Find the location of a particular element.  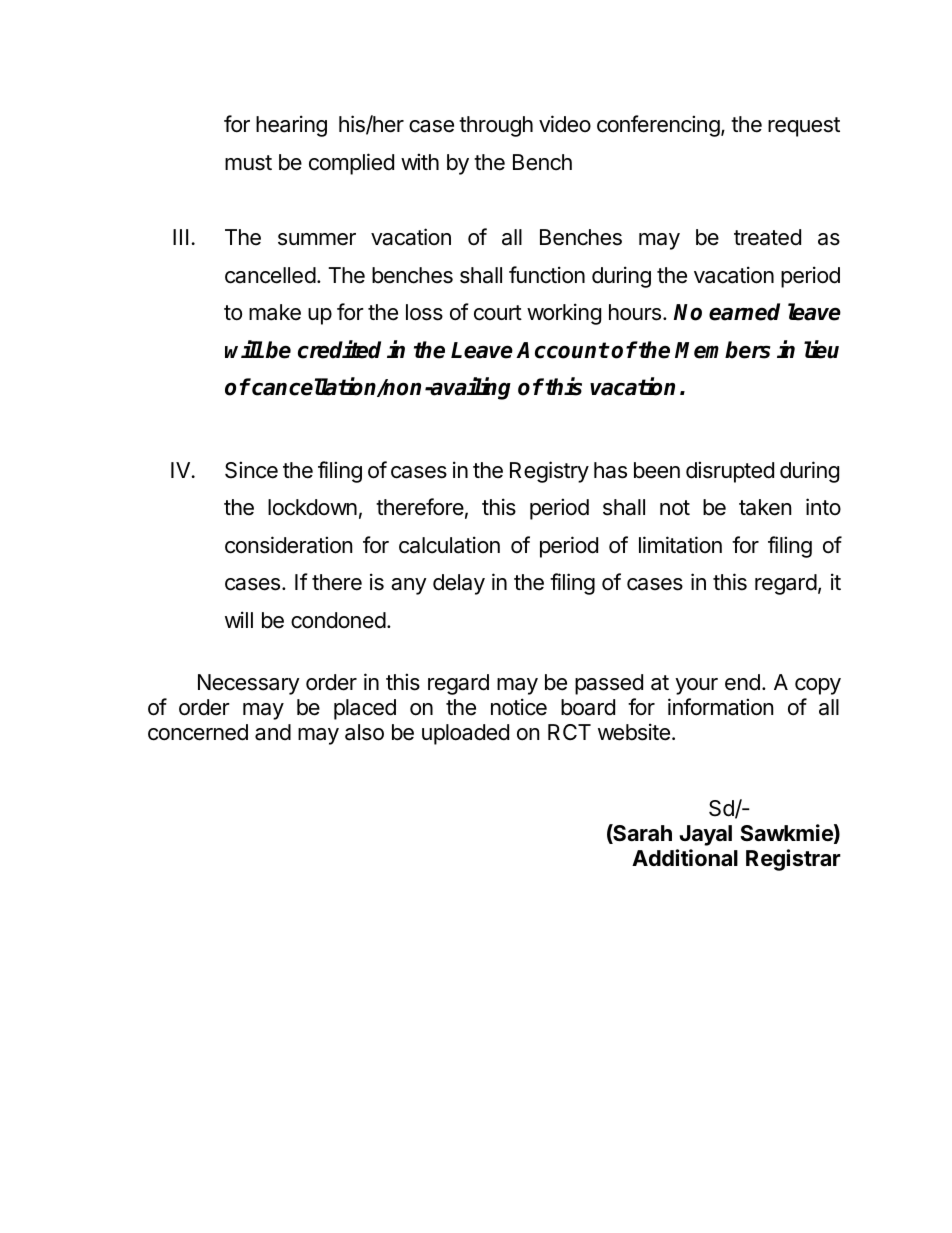

Registry is located at coordinates (549, 472).
